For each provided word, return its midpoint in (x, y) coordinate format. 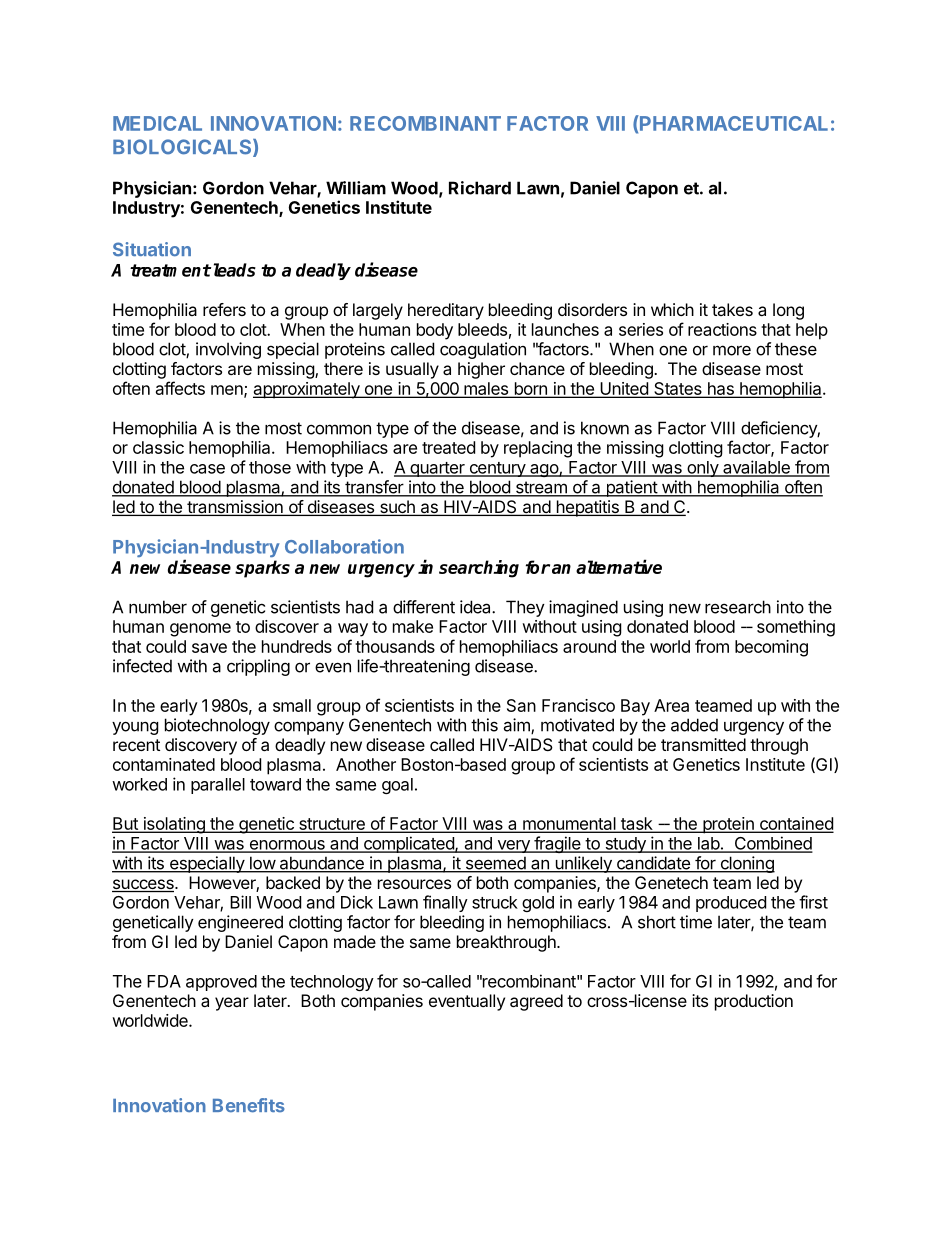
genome (200, 630)
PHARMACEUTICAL (733, 123)
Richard (480, 188)
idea (476, 607)
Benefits (249, 1105)
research (738, 607)
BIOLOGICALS (183, 148)
